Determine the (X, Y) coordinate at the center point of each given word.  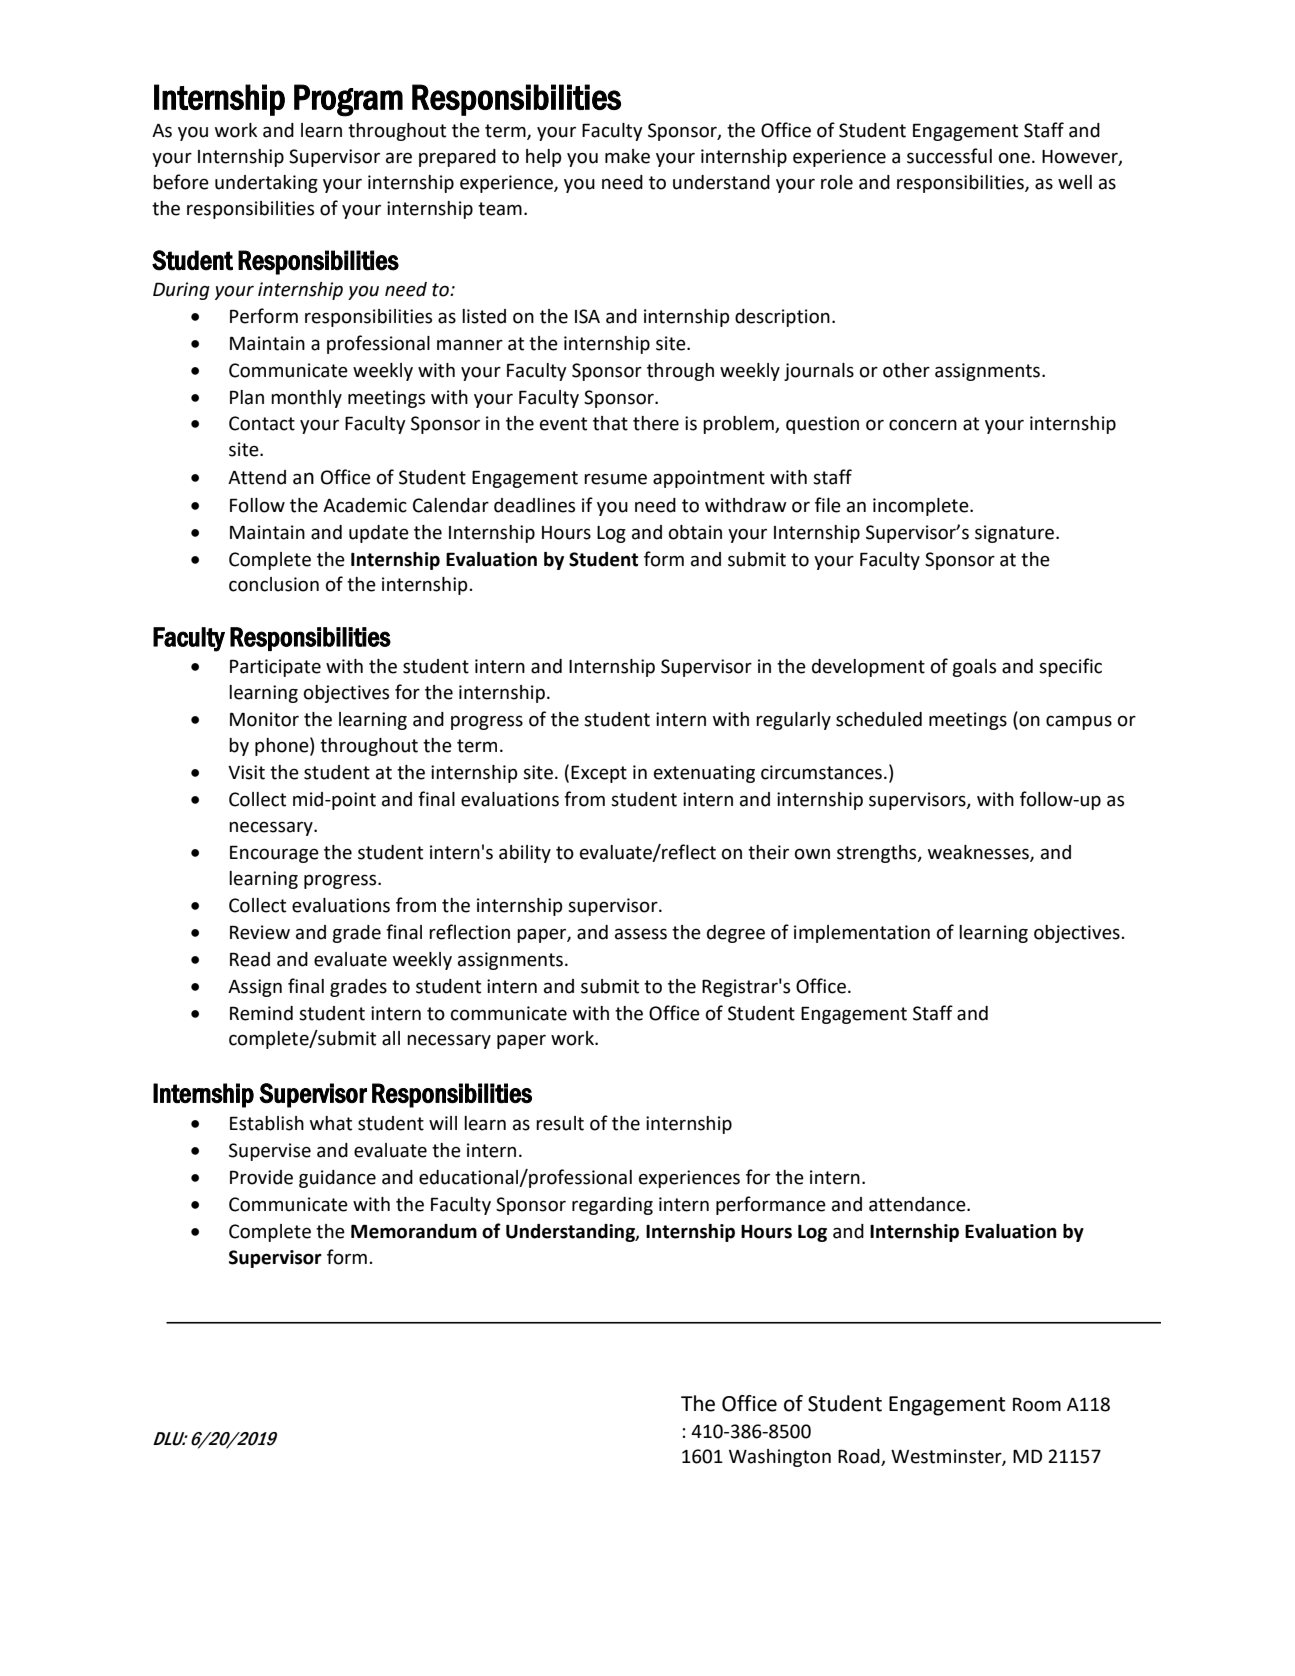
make (627, 156)
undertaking (266, 184)
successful (949, 156)
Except (599, 774)
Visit (246, 772)
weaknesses (979, 853)
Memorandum (414, 1231)
